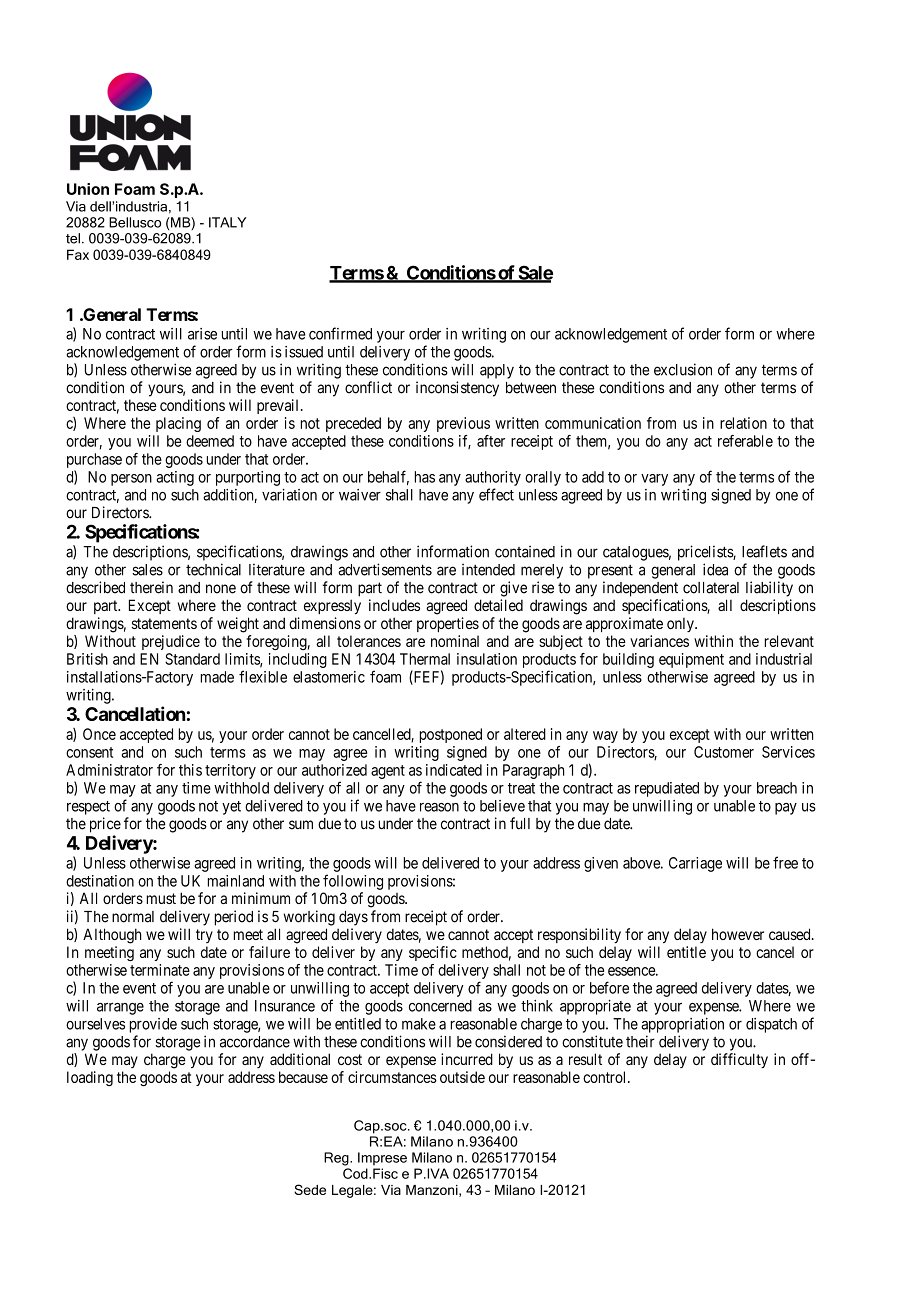 The image size is (924, 1309). Describe the element at coordinates (738, 934) in the page. I see `however` at that location.
